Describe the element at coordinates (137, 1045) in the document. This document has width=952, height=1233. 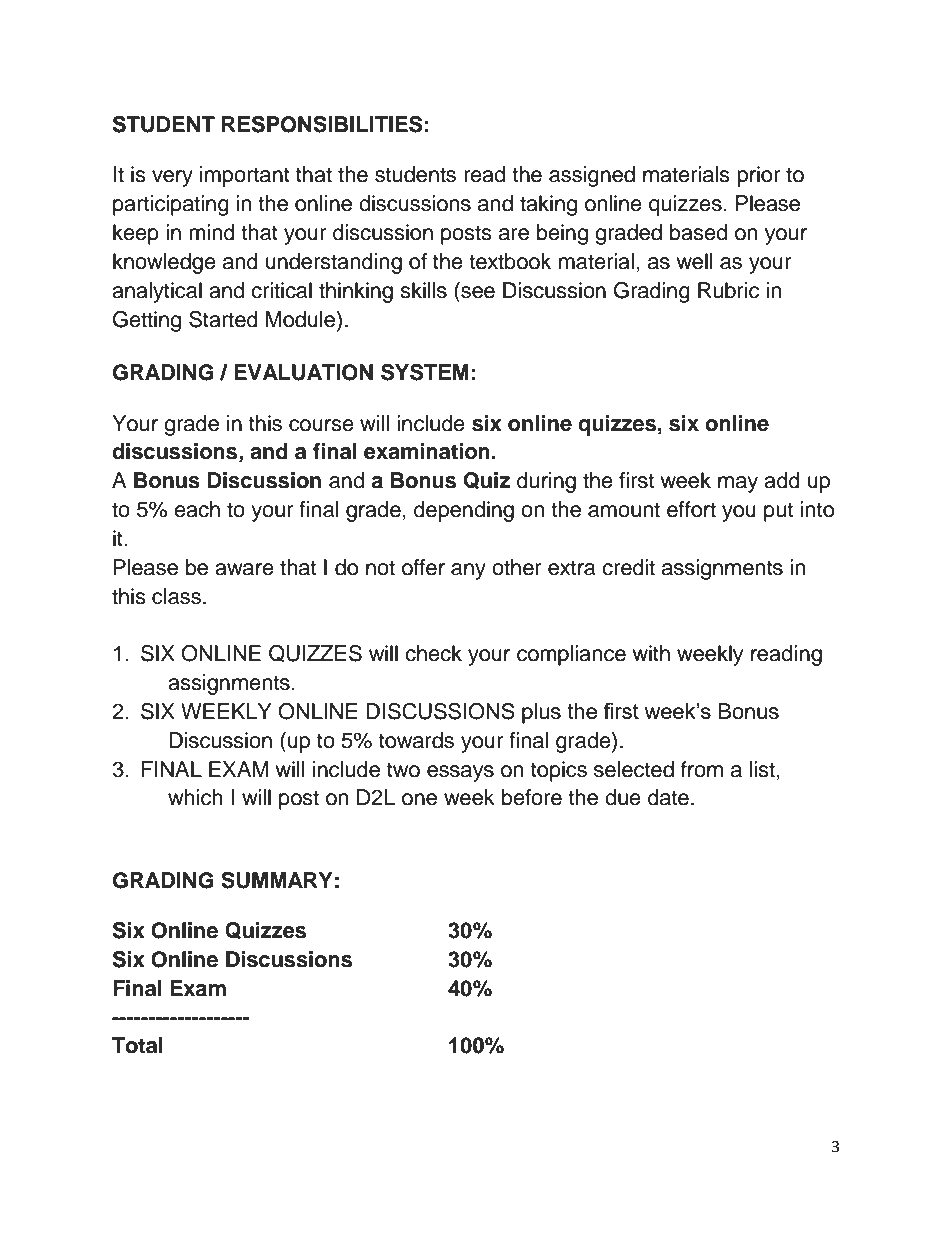
I see `Total` at that location.
